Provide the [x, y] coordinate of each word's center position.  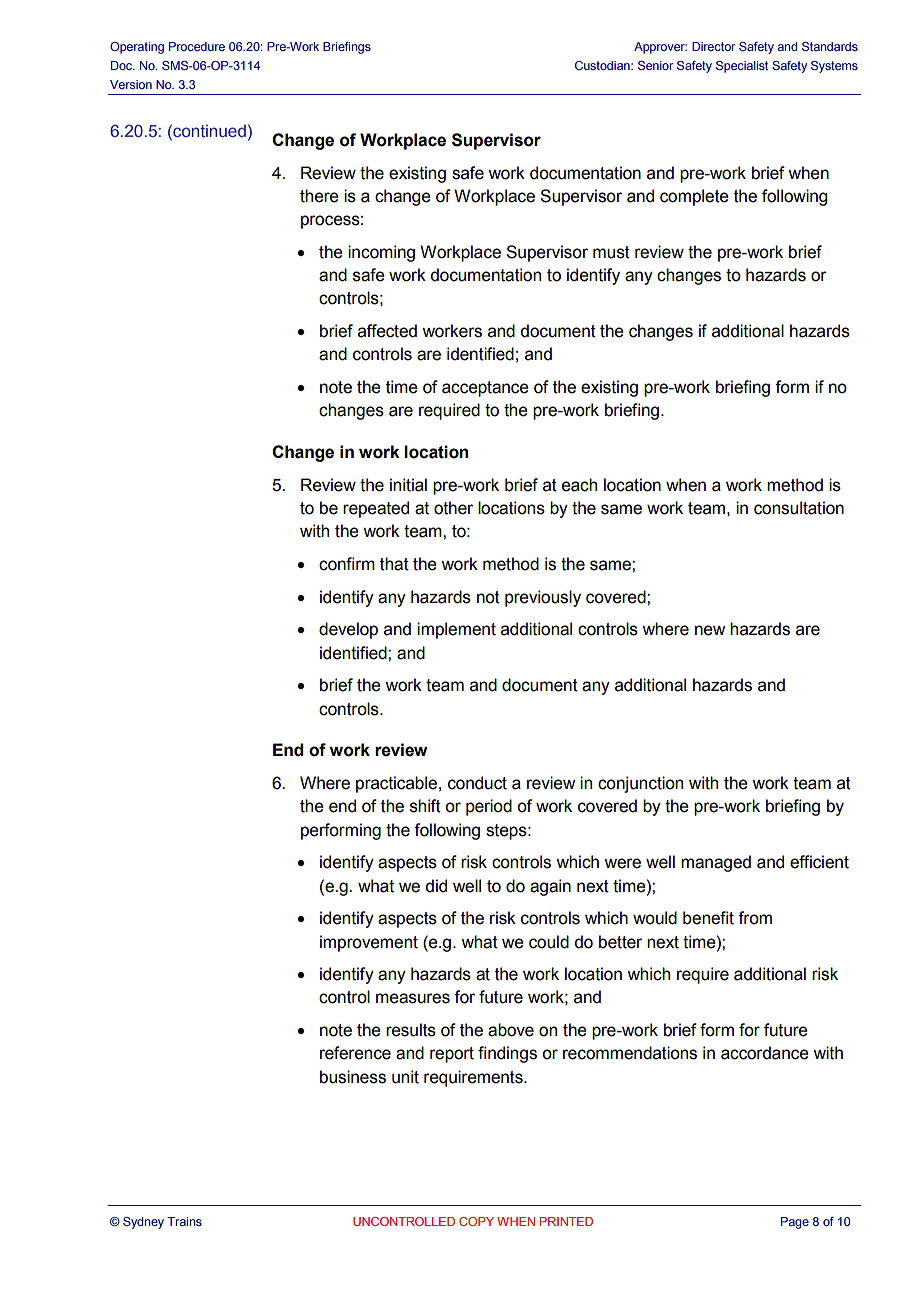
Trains [184, 1221]
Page [795, 1223]
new [710, 630]
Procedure [197, 46]
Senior [656, 65]
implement [456, 630]
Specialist [742, 67]
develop [348, 630]
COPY [476, 1221]
